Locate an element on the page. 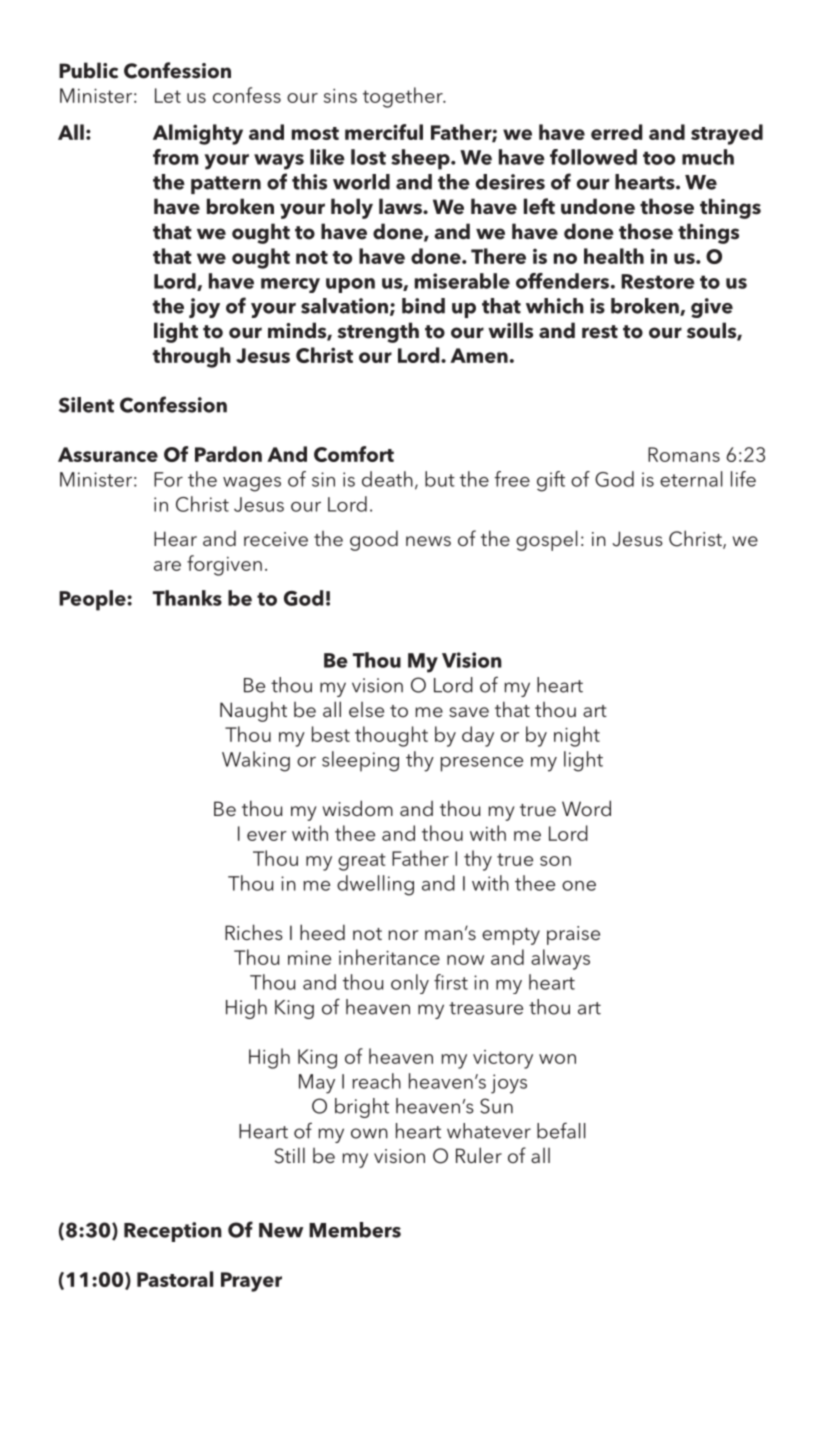  Members is located at coordinates (355, 1230).
